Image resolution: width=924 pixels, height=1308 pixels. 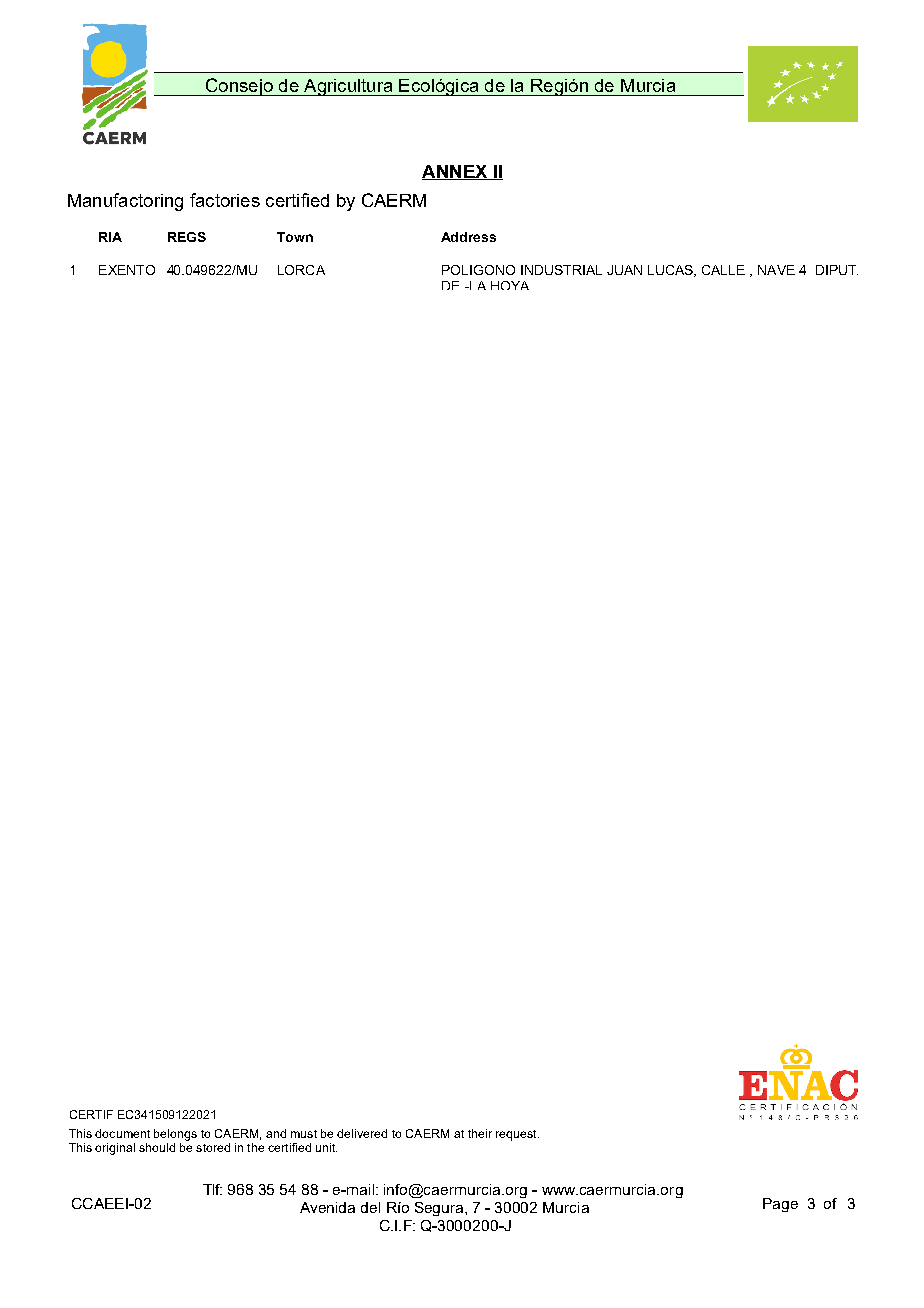 I want to click on Consejo, so click(x=239, y=87).
